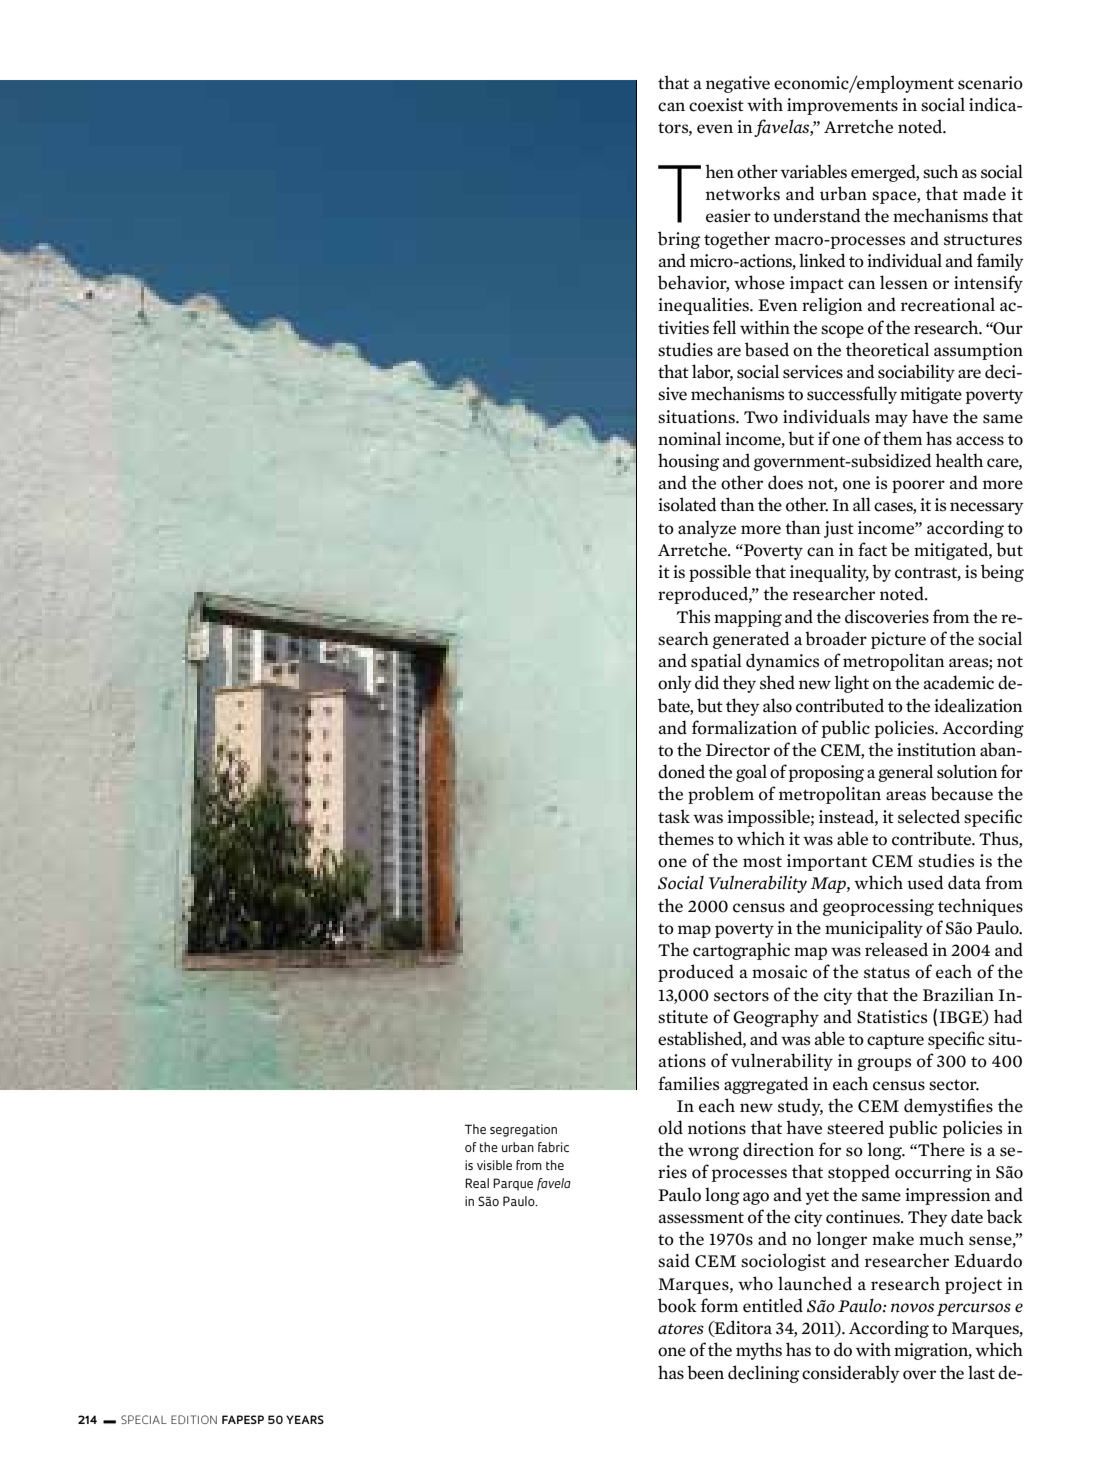  Describe the element at coordinates (523, 1130) in the document. I see `segregation` at that location.
